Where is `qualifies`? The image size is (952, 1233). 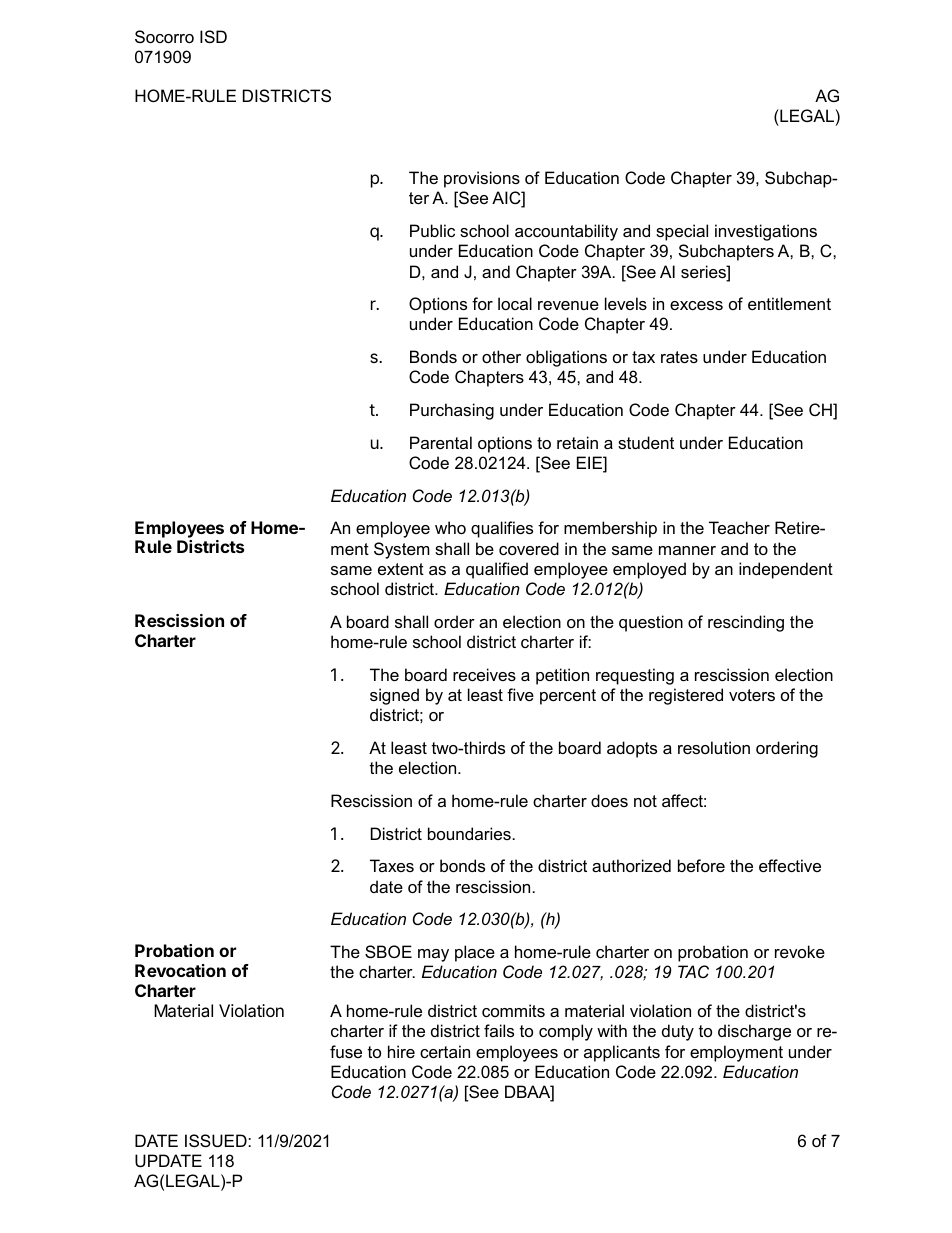
qualifies is located at coordinates (502, 529).
